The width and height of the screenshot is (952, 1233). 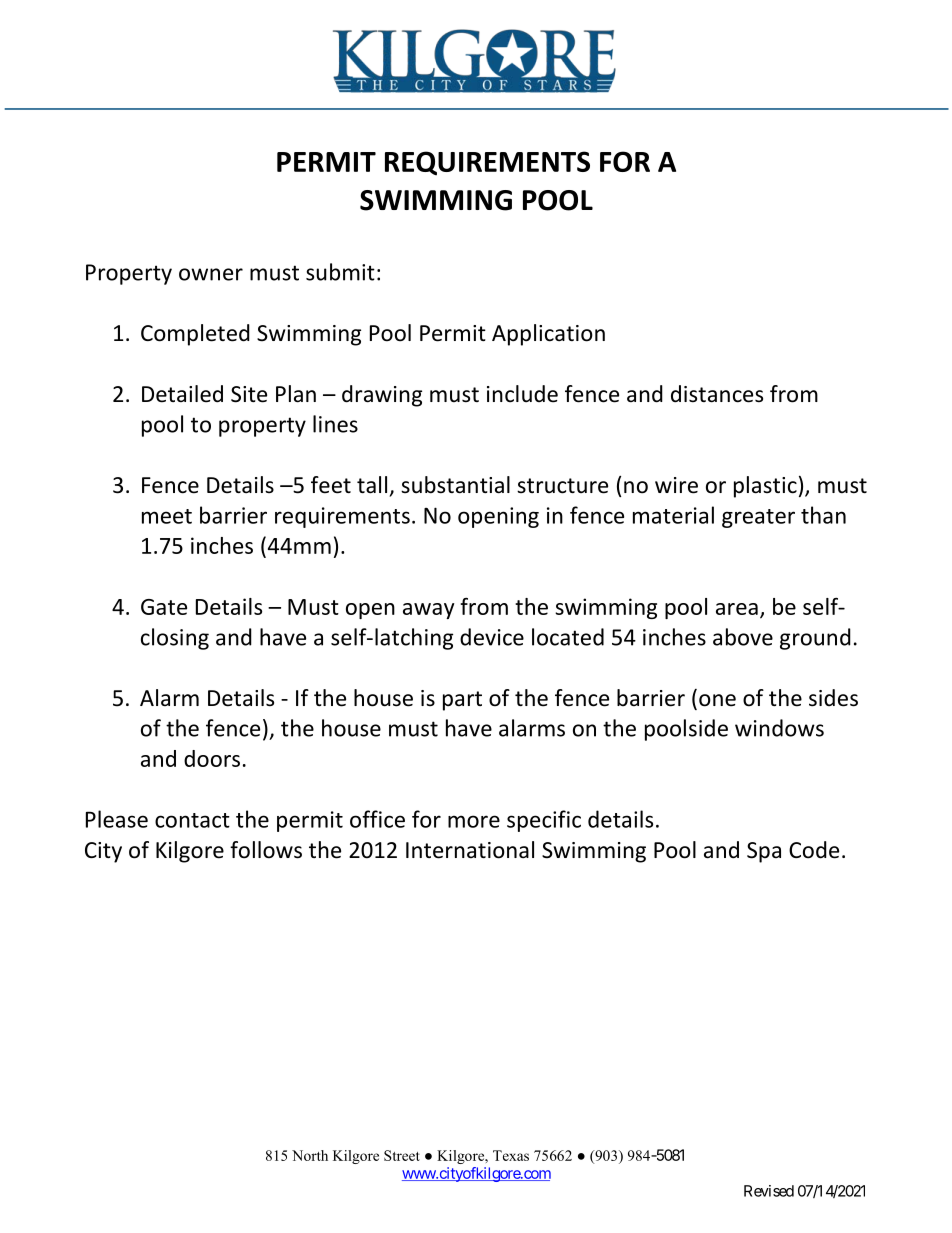 What do you see at coordinates (310, 1155) in the screenshot?
I see `North` at bounding box center [310, 1155].
